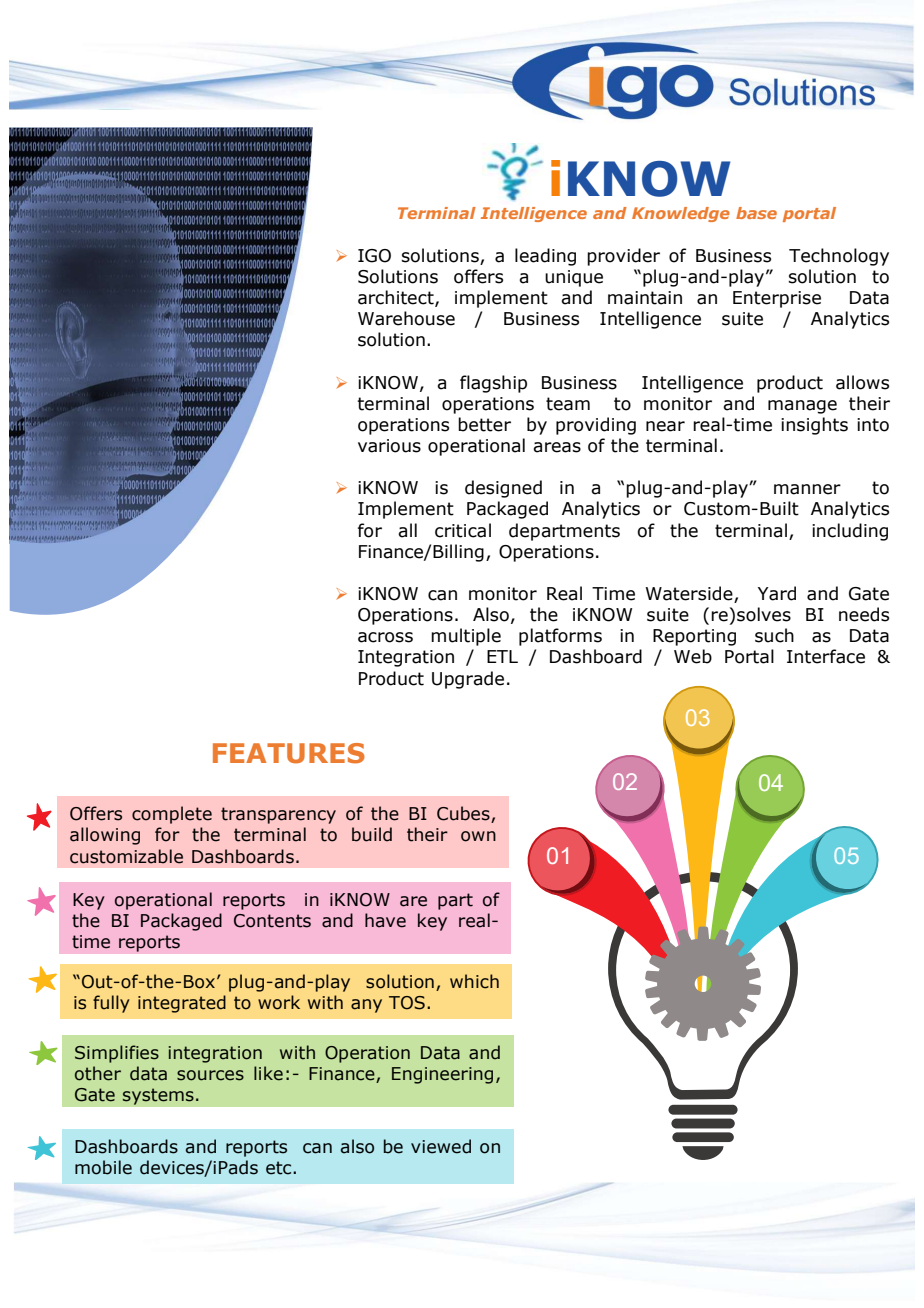  Describe the element at coordinates (158, 1096) in the screenshot. I see `systems` at that location.
